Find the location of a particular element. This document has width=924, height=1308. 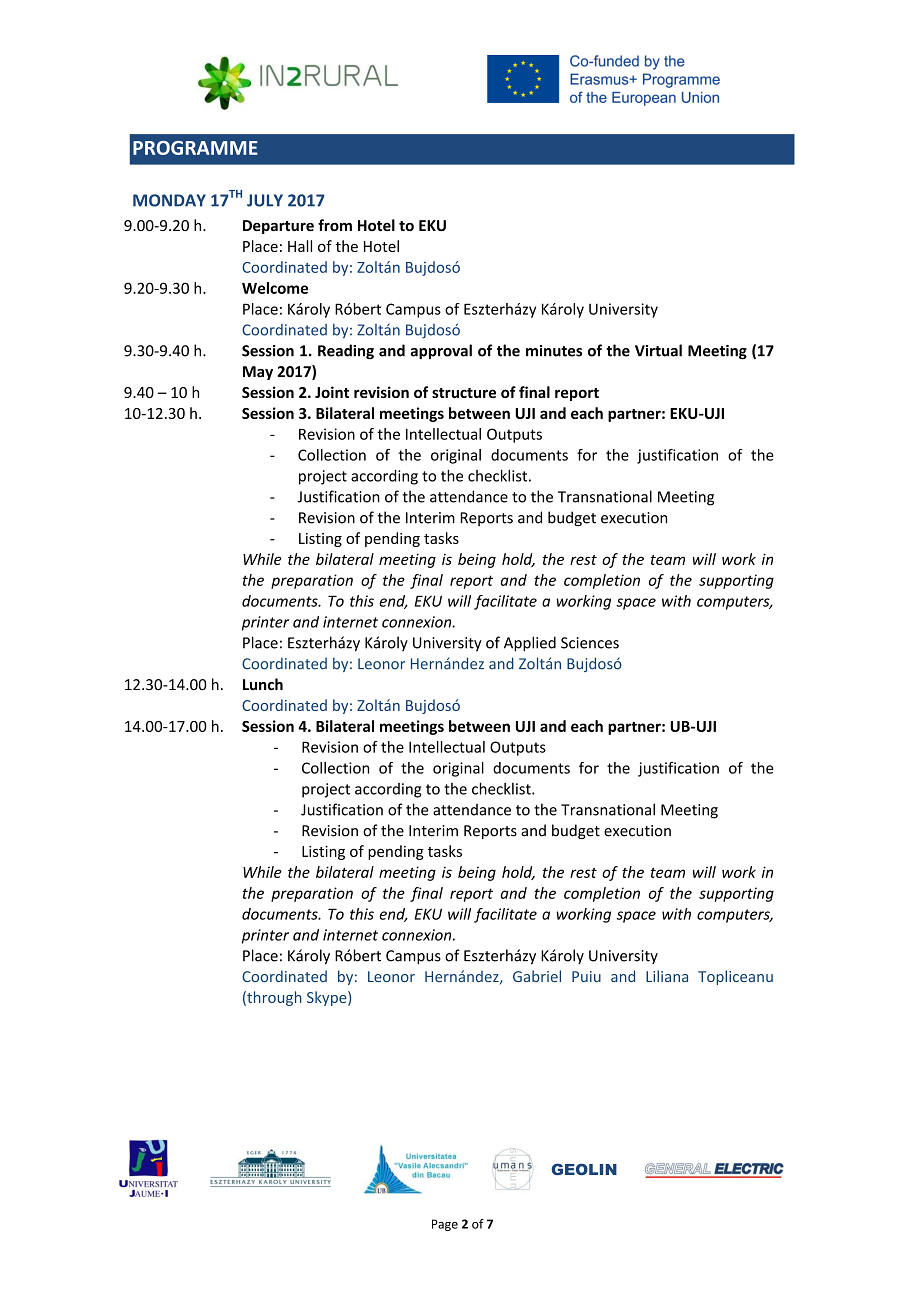

Lunch is located at coordinates (263, 684).
